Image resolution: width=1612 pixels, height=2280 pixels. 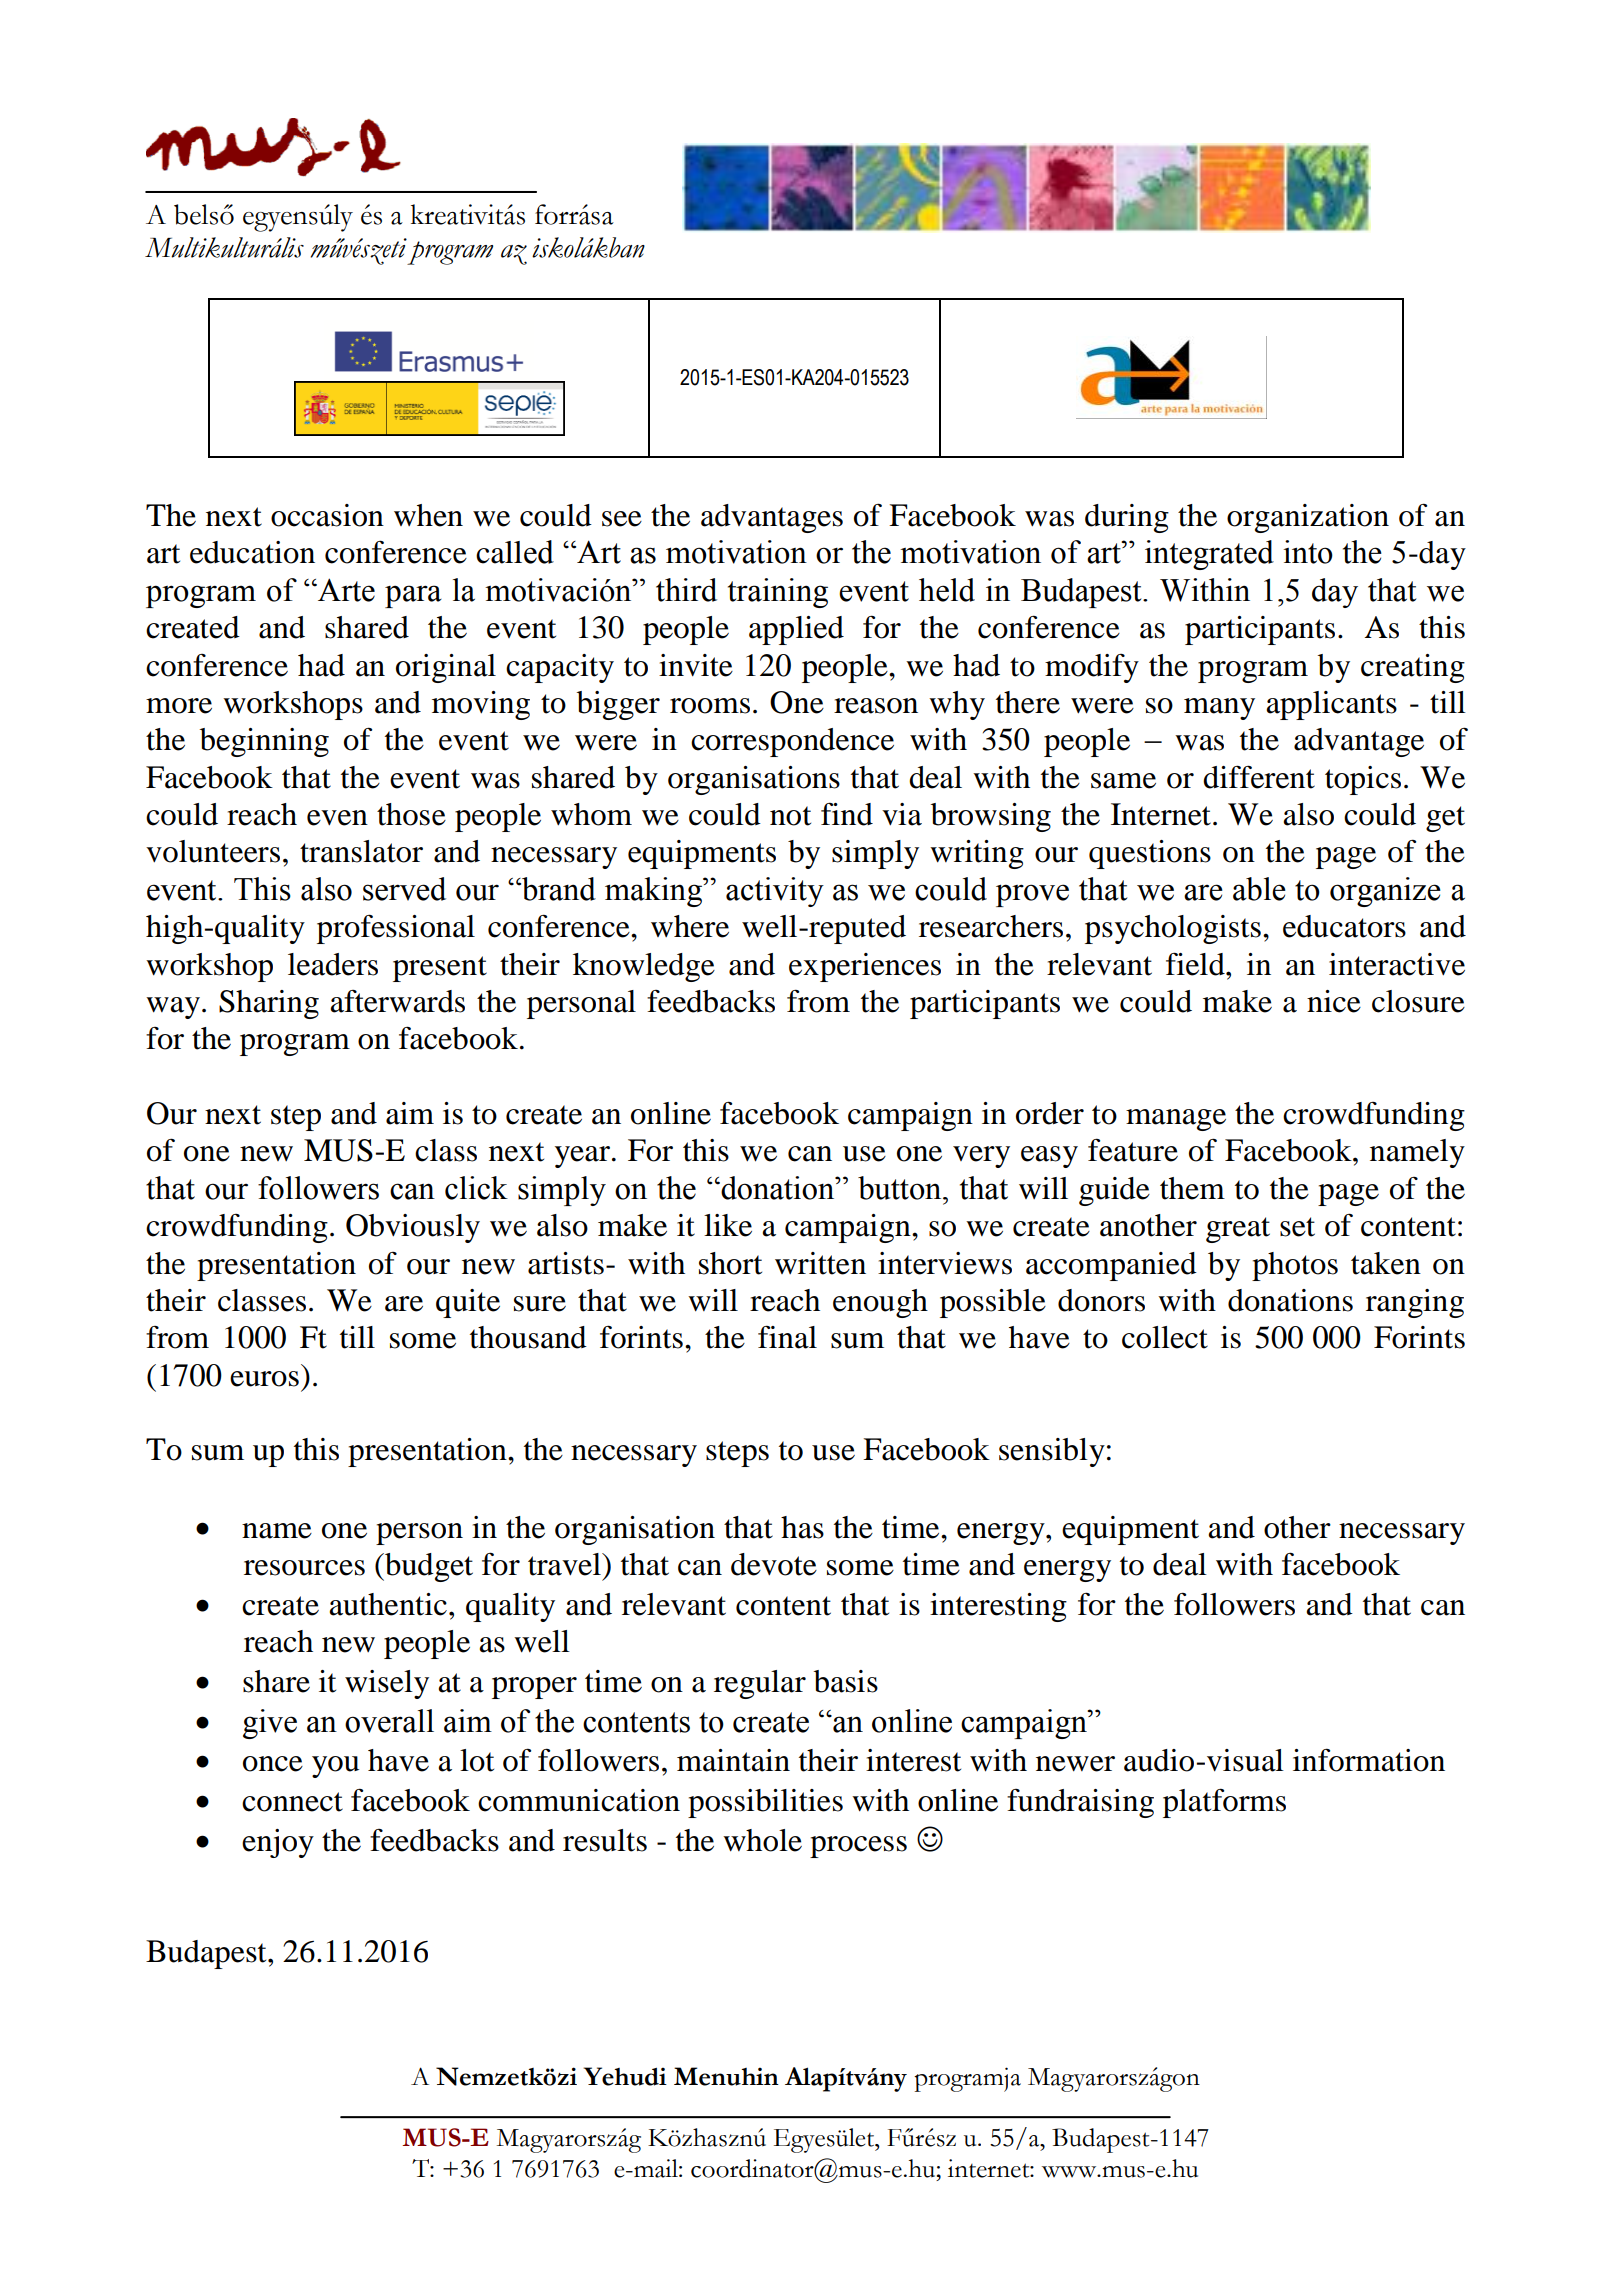 What do you see at coordinates (345, 590) in the image?
I see `Arte` at bounding box center [345, 590].
